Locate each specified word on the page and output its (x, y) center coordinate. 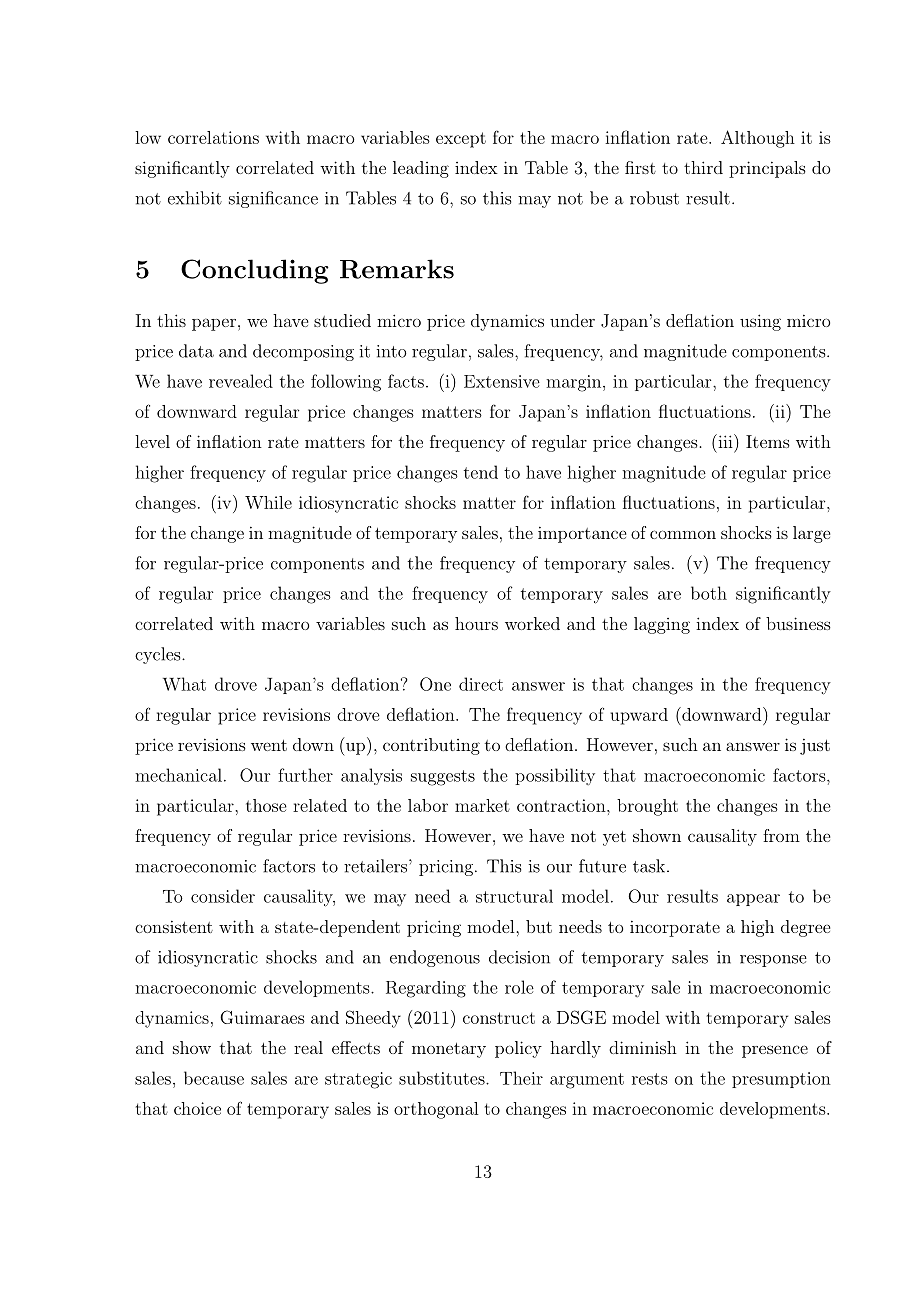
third (703, 167)
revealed (241, 381)
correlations (213, 137)
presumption (781, 1080)
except (461, 140)
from (781, 835)
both (709, 593)
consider (223, 896)
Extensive (502, 381)
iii (725, 441)
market (482, 805)
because (214, 1078)
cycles (159, 655)
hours (476, 623)
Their (521, 1078)
